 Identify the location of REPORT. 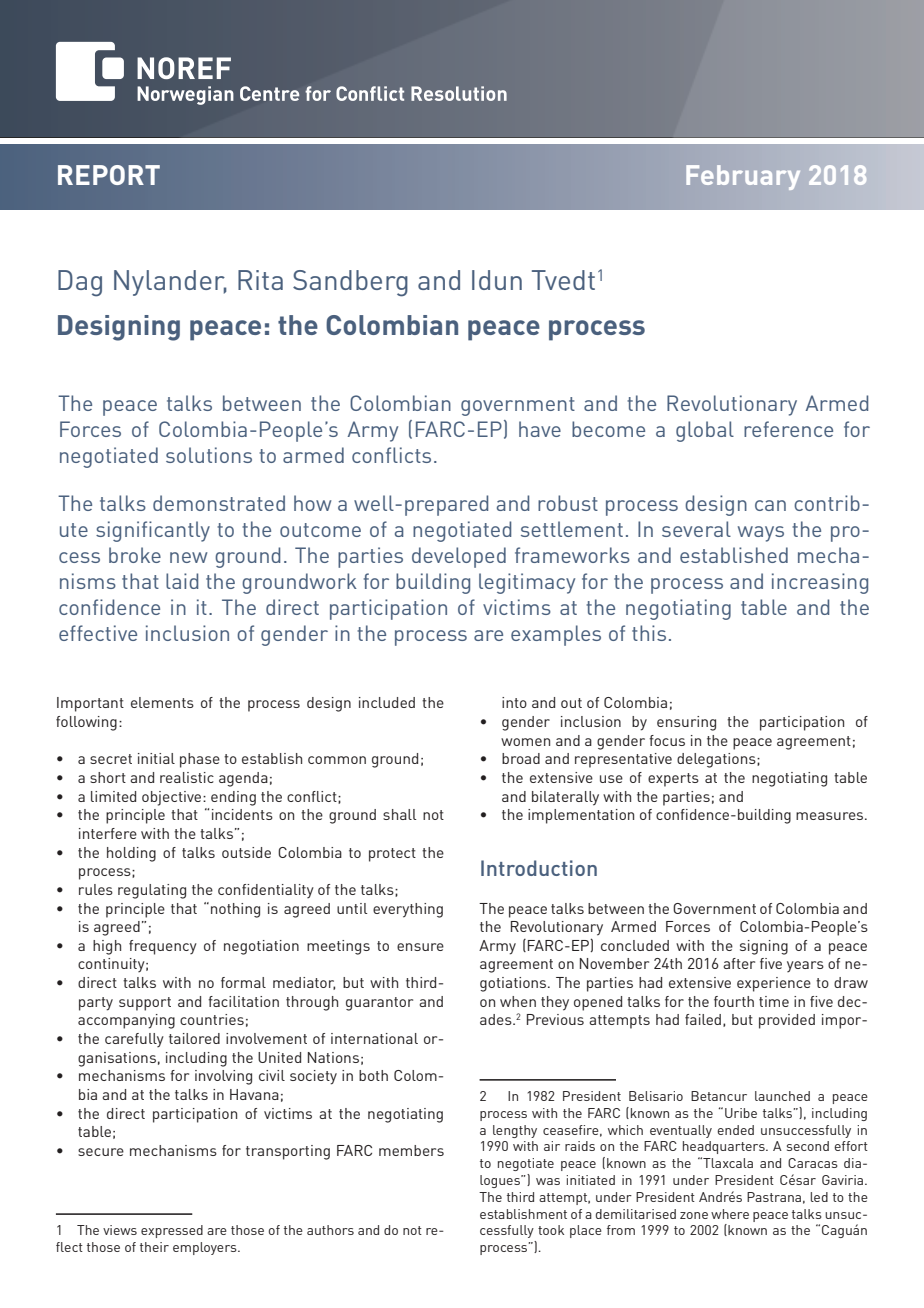
(109, 175).
